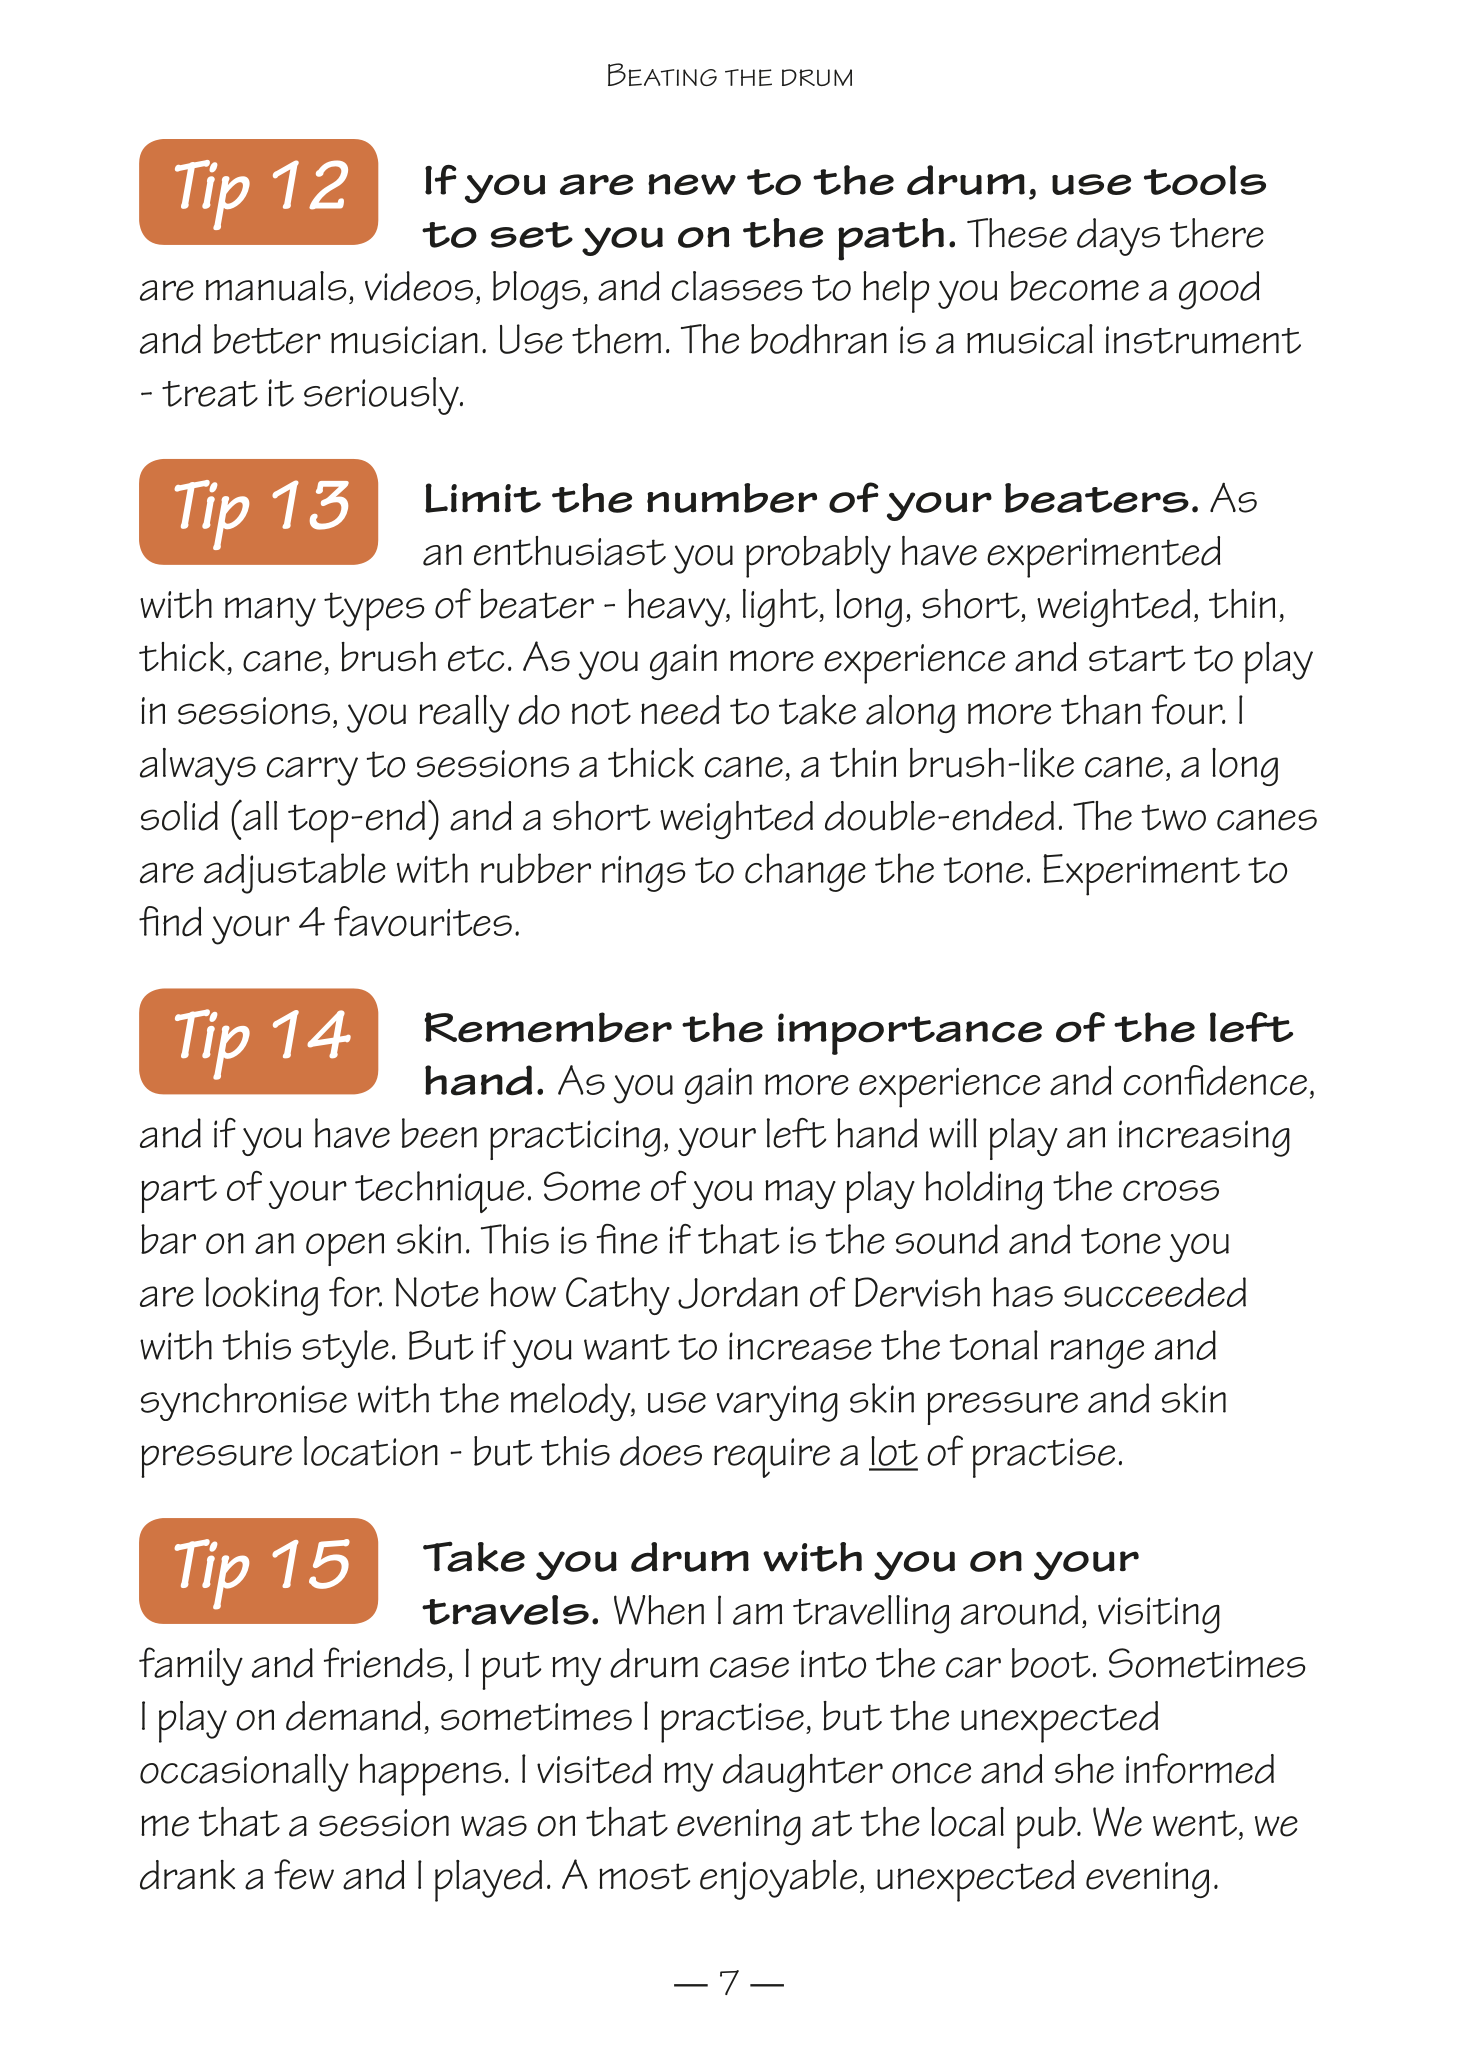  Describe the element at coordinates (345, 1249) in the screenshot. I see `open` at that location.
